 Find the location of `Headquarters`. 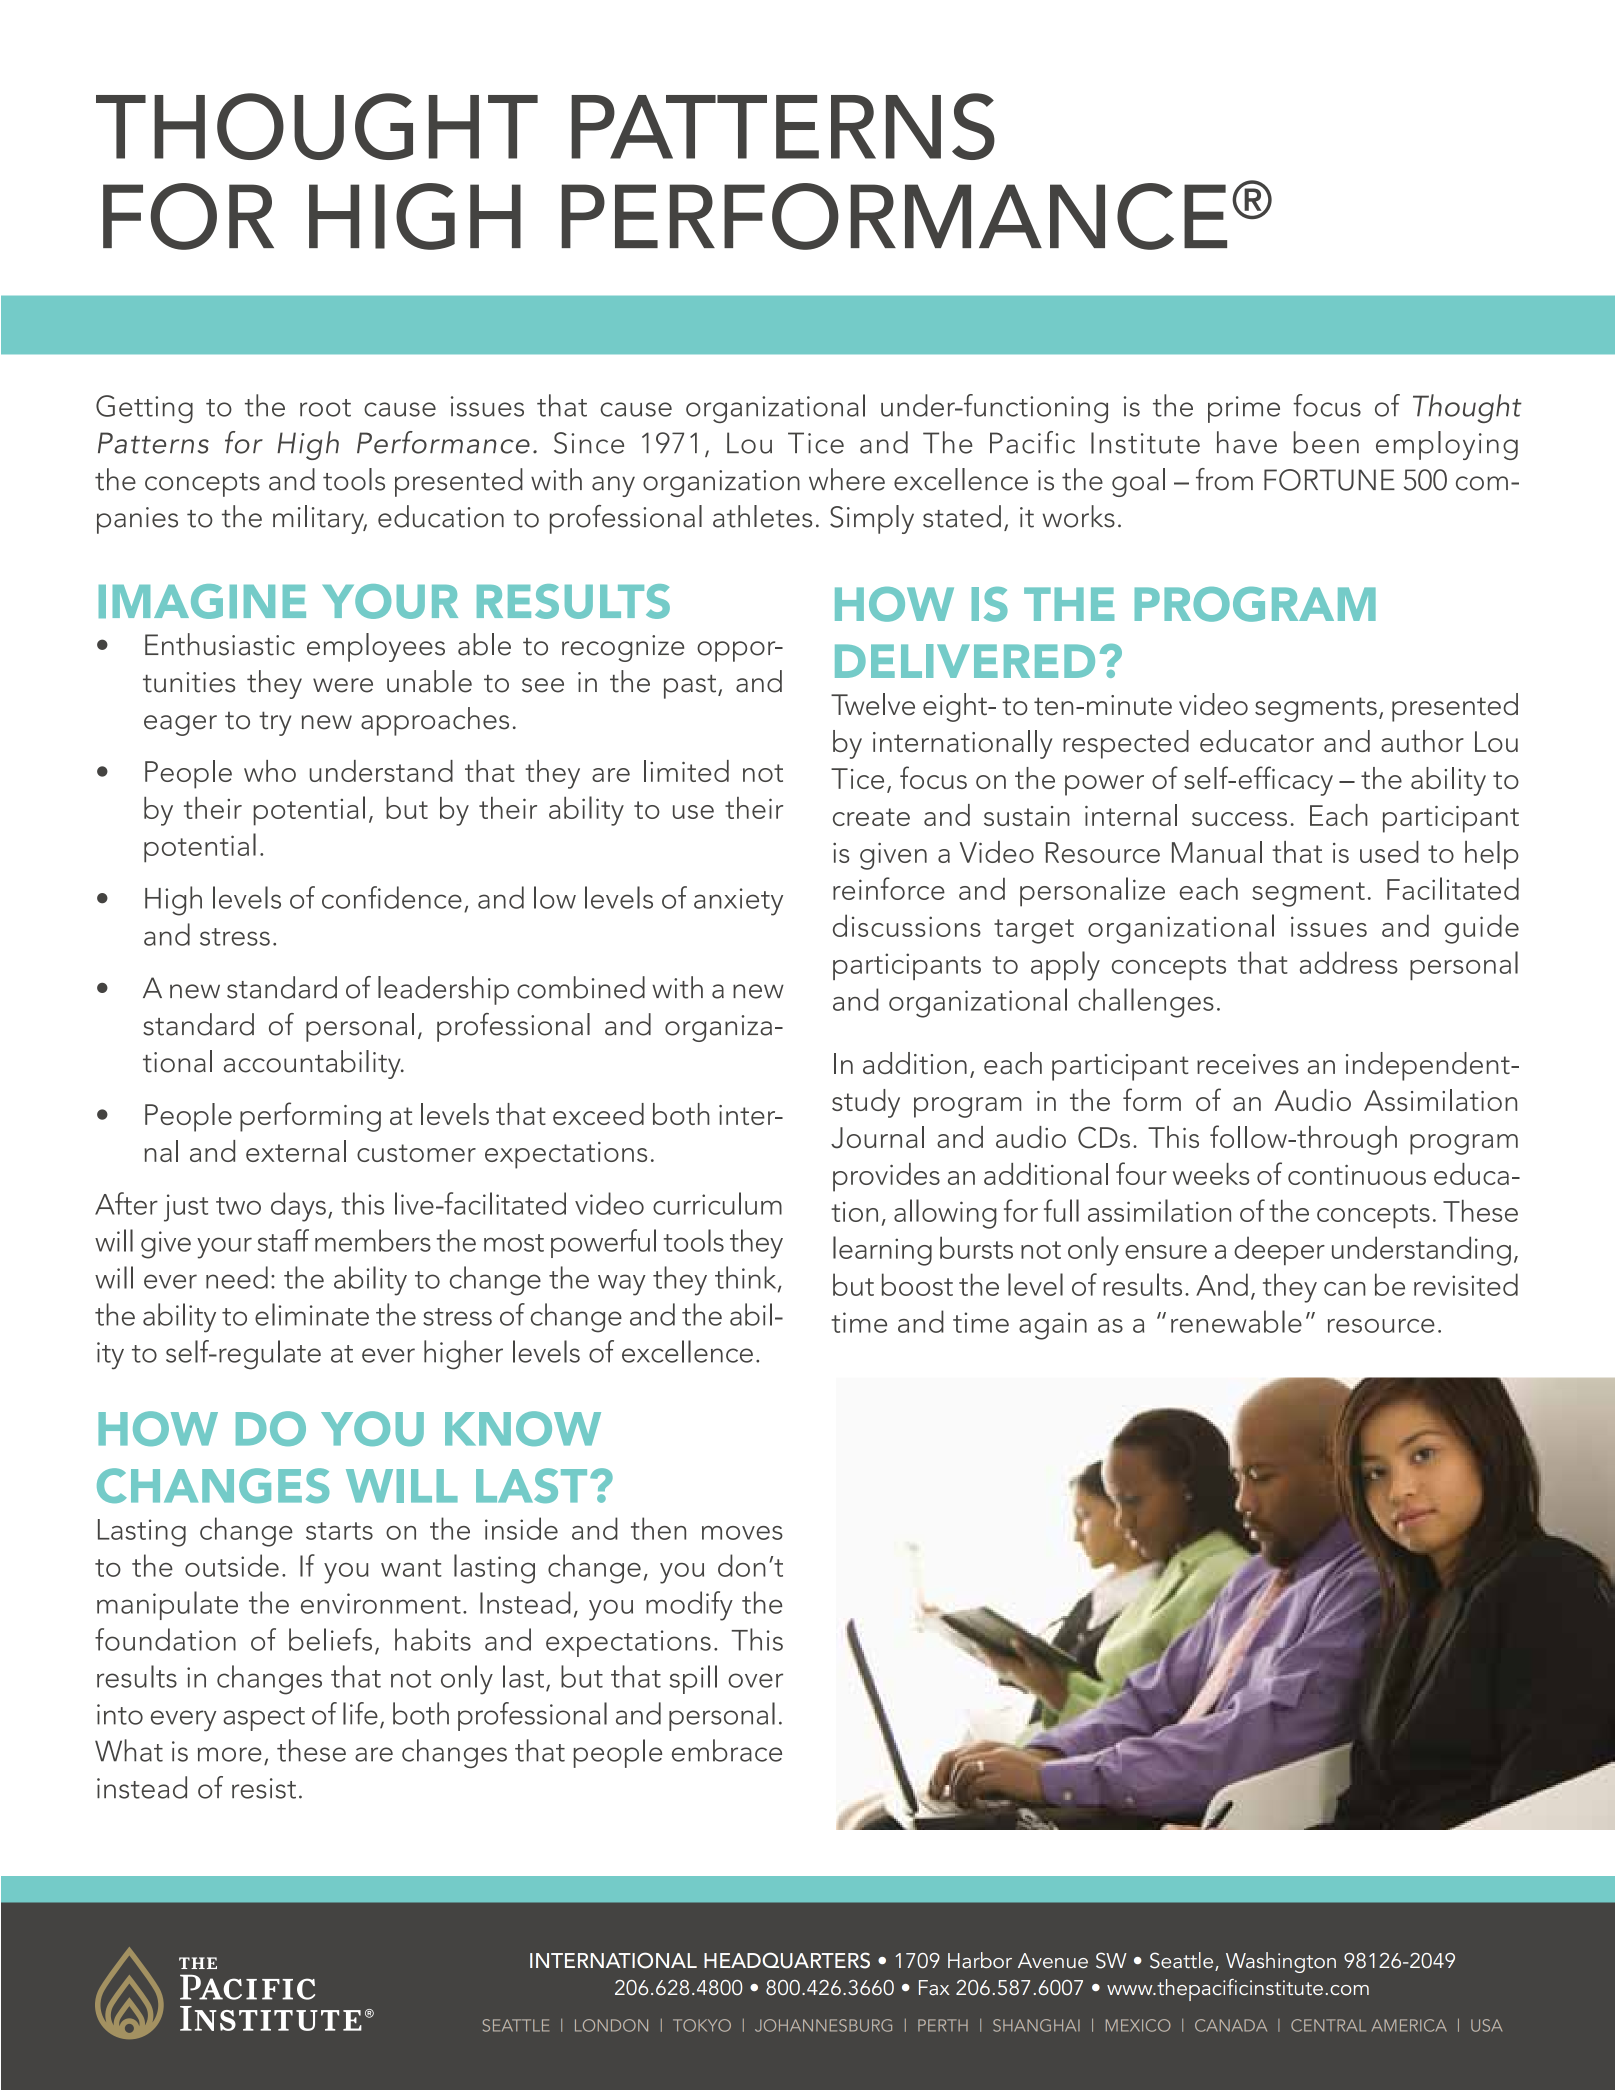

Headquarters is located at coordinates (787, 1960).
